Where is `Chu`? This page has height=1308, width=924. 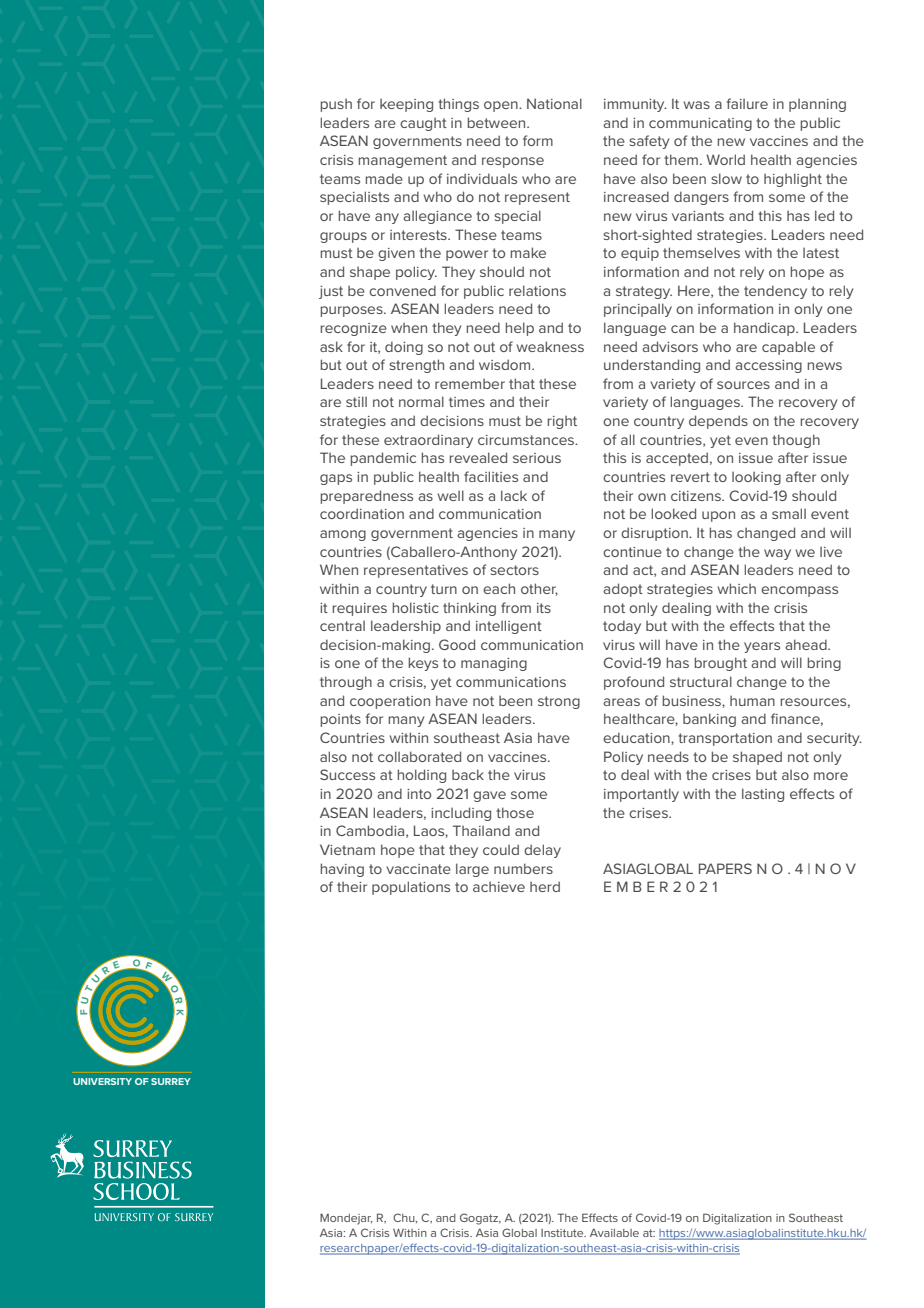 Chu is located at coordinates (405, 1218).
